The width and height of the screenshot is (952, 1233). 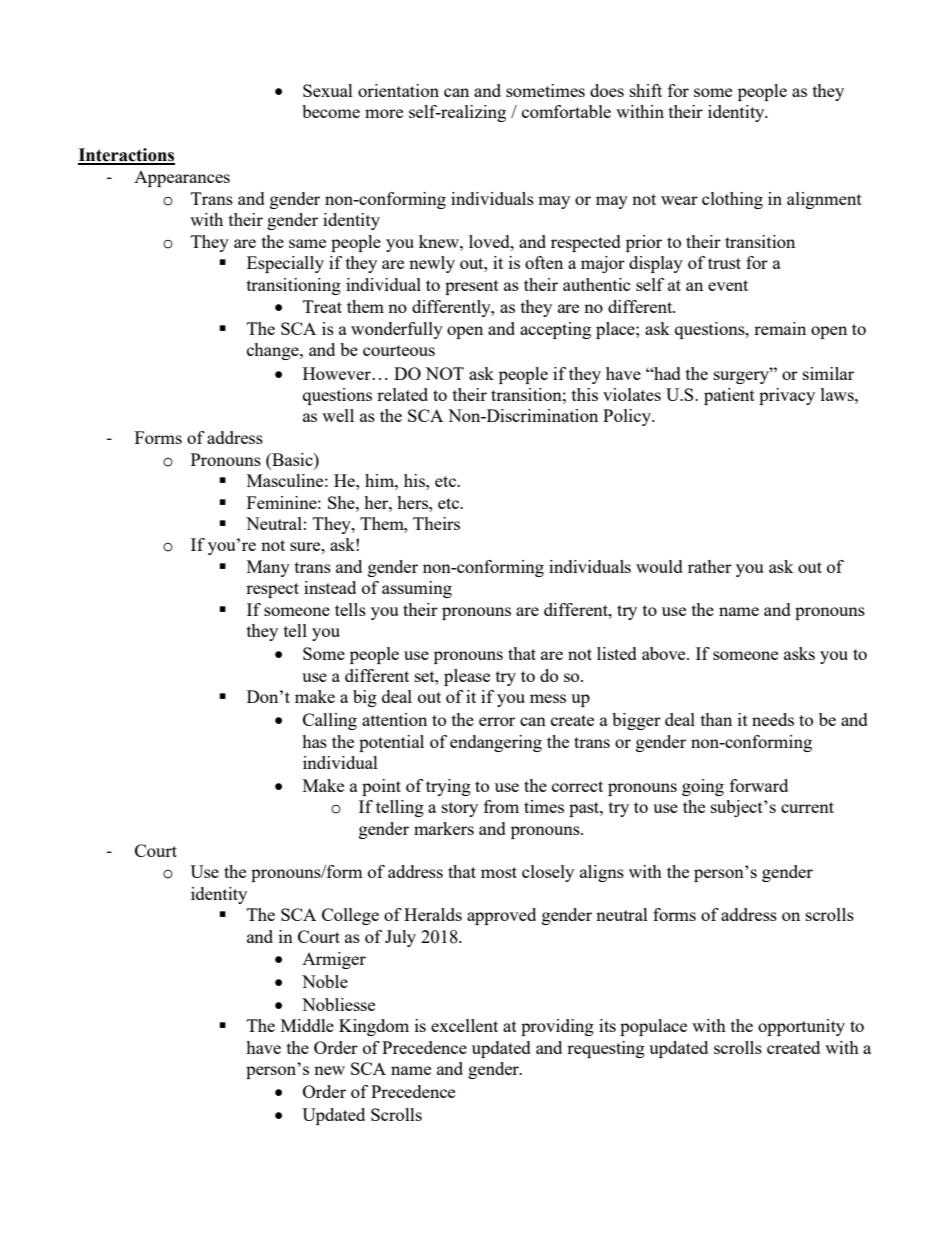 What do you see at coordinates (464, 1025) in the screenshot?
I see `excellent` at bounding box center [464, 1025].
